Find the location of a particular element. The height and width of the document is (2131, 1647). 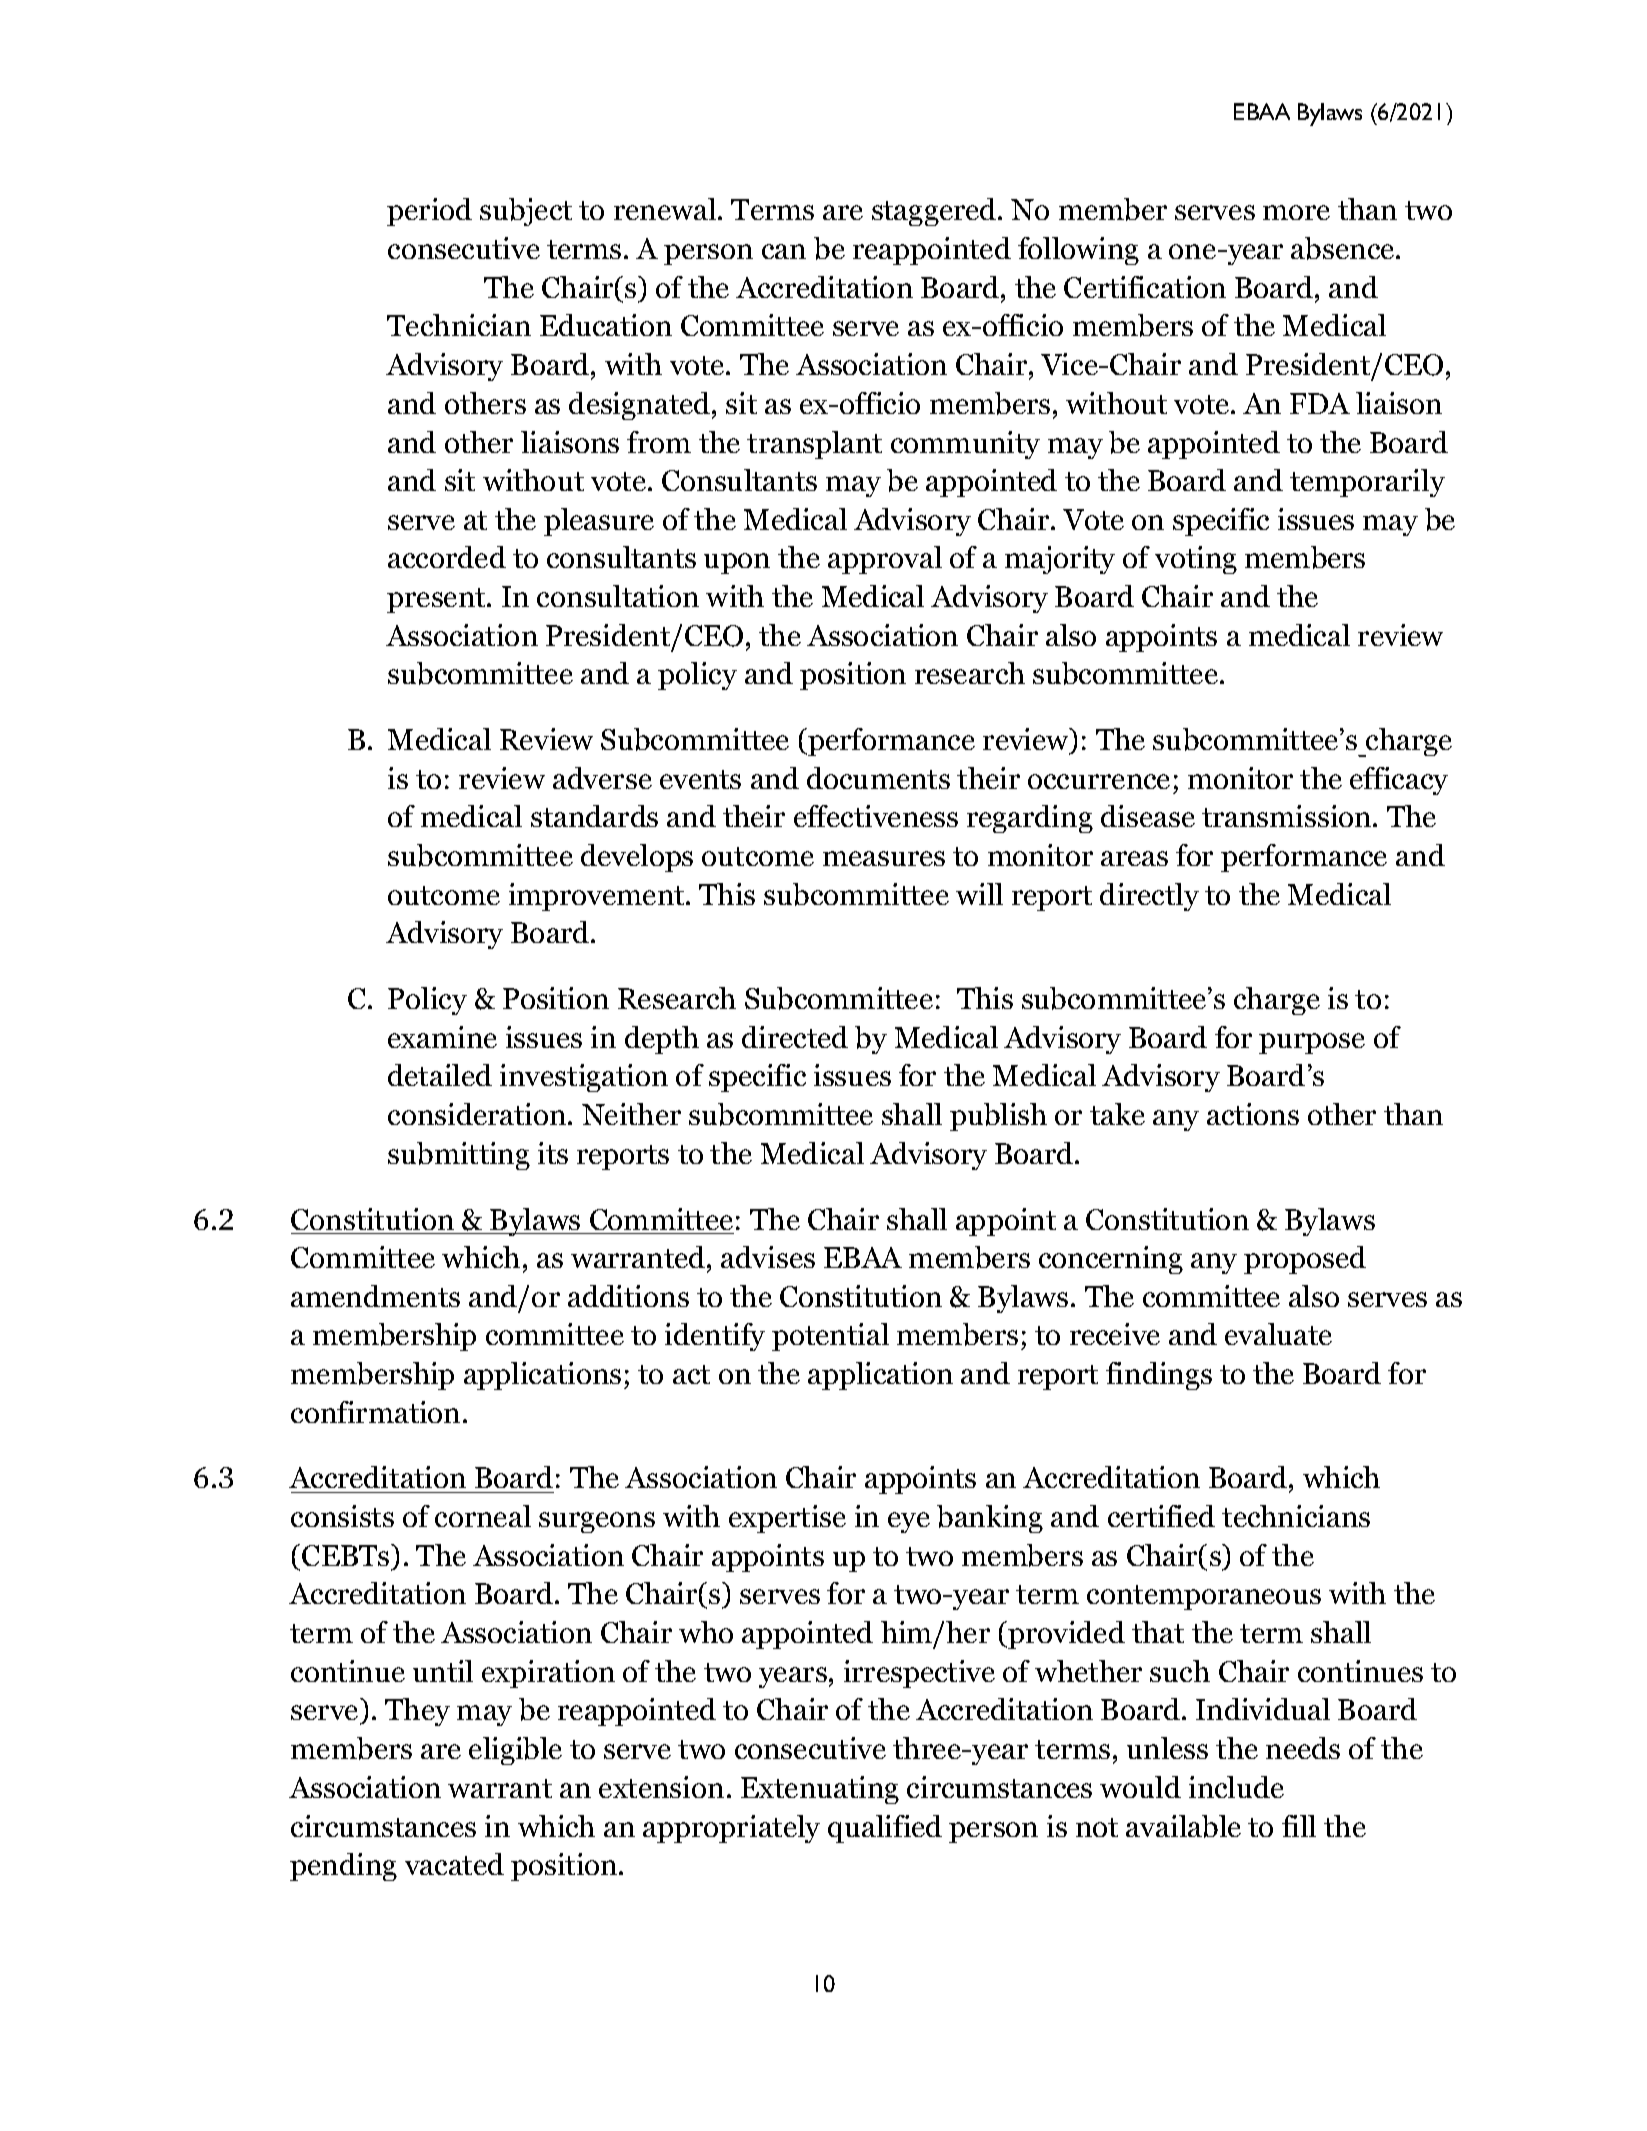

can is located at coordinates (784, 251).
